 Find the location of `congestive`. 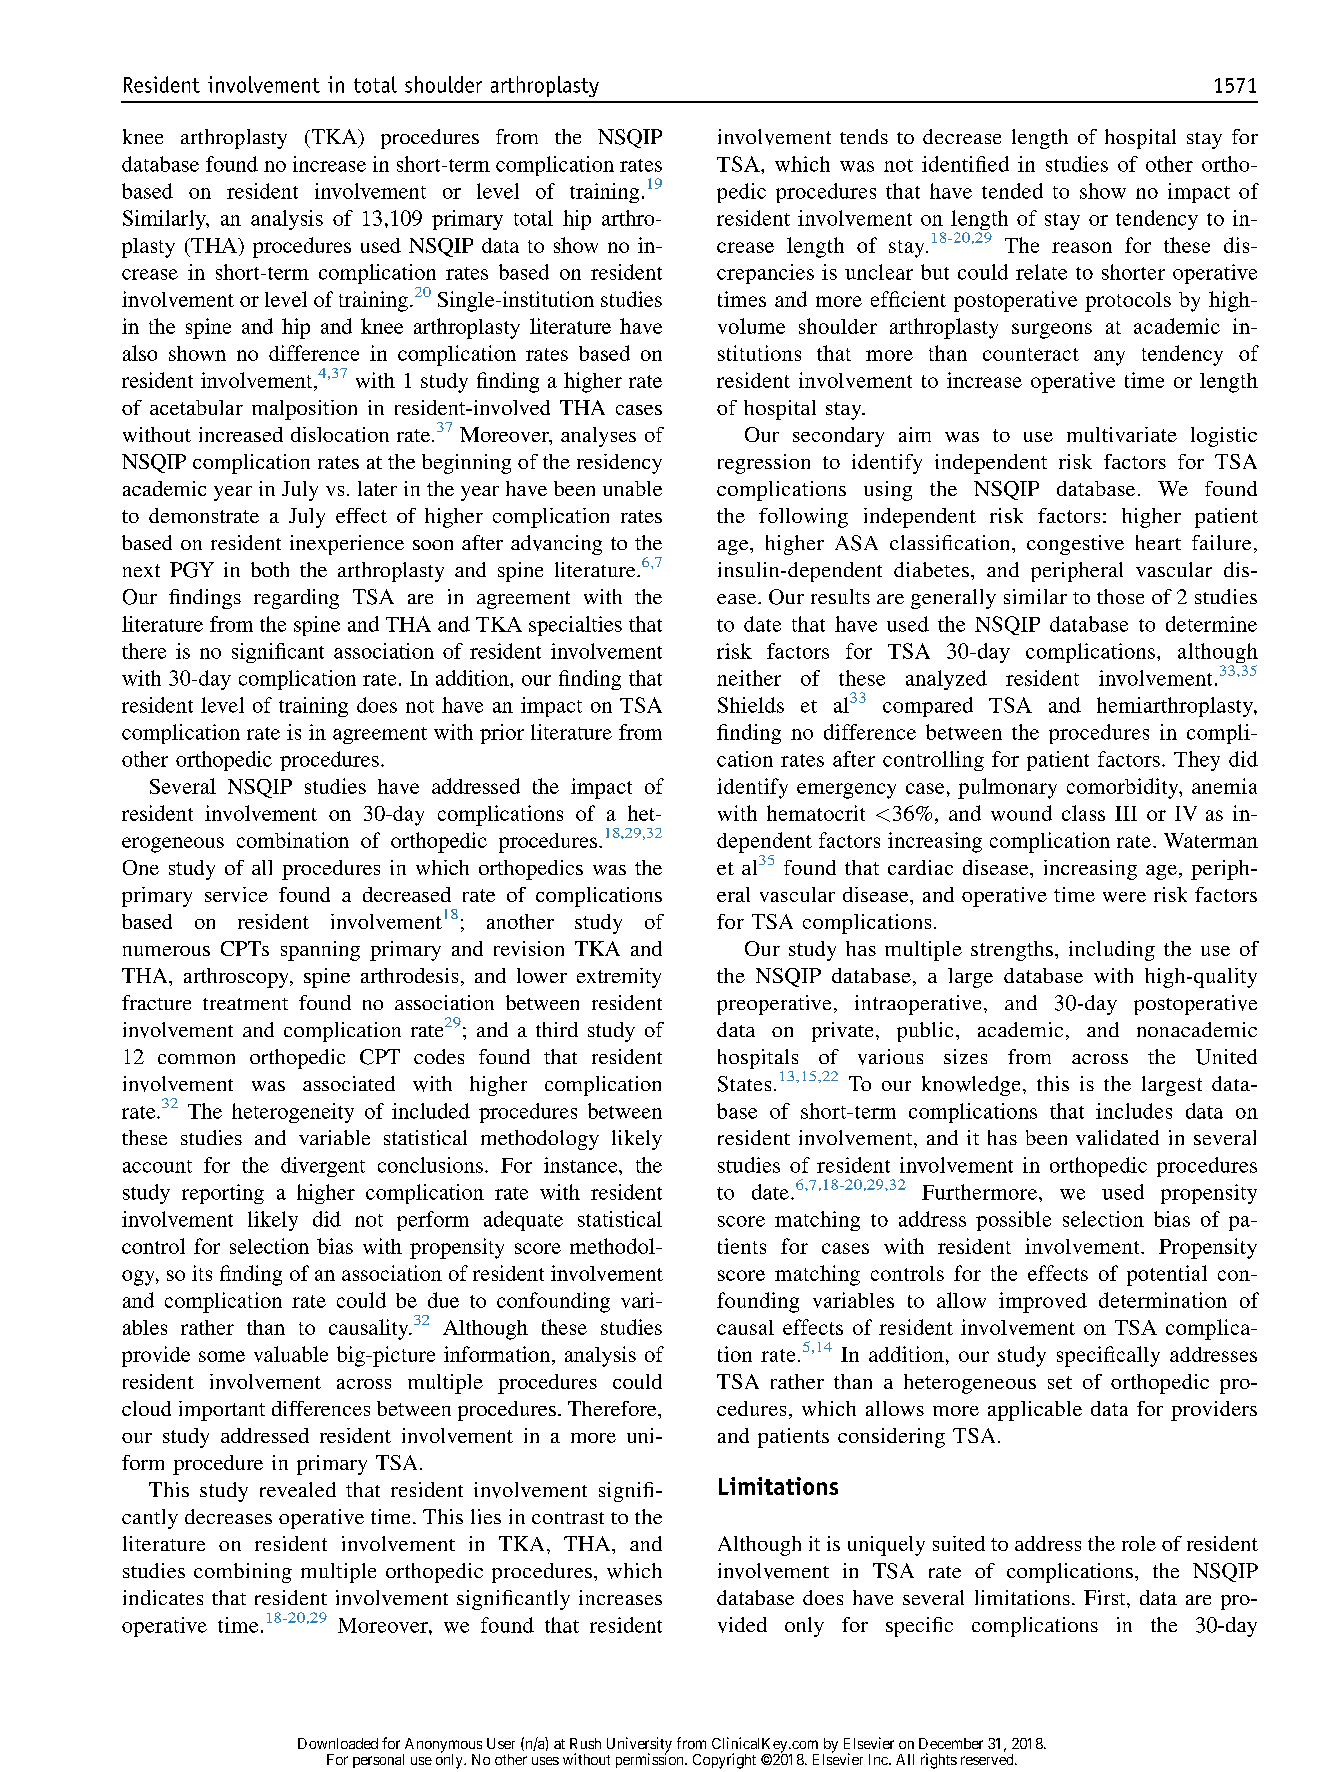

congestive is located at coordinates (1075, 545).
